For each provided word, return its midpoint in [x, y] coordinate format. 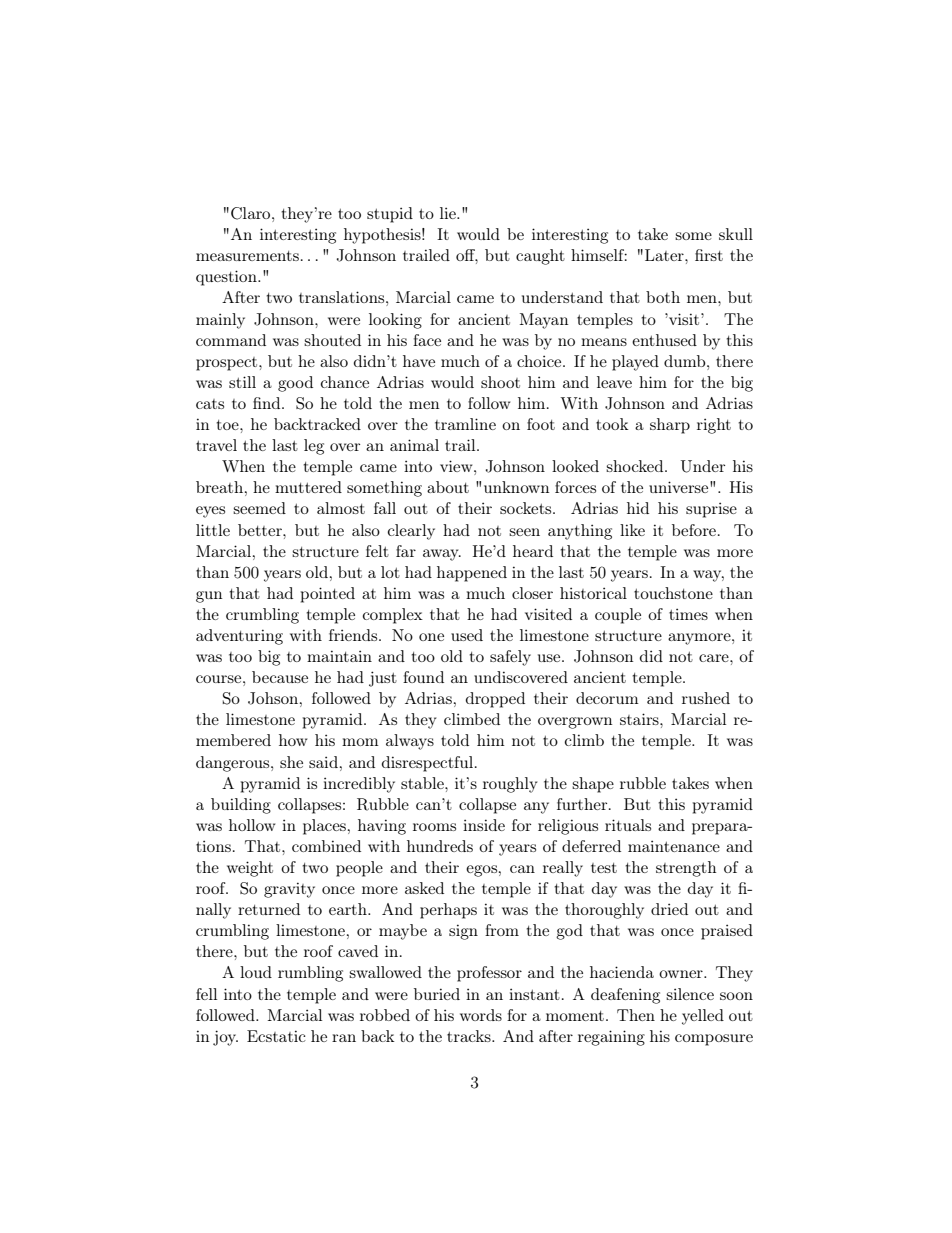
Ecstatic [276, 1036]
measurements [247, 256]
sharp [670, 426]
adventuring [239, 637]
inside [484, 825]
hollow [252, 825]
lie [449, 213]
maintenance [674, 846]
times [688, 614]
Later [665, 255]
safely [510, 658]
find [268, 403]
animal [414, 445]
